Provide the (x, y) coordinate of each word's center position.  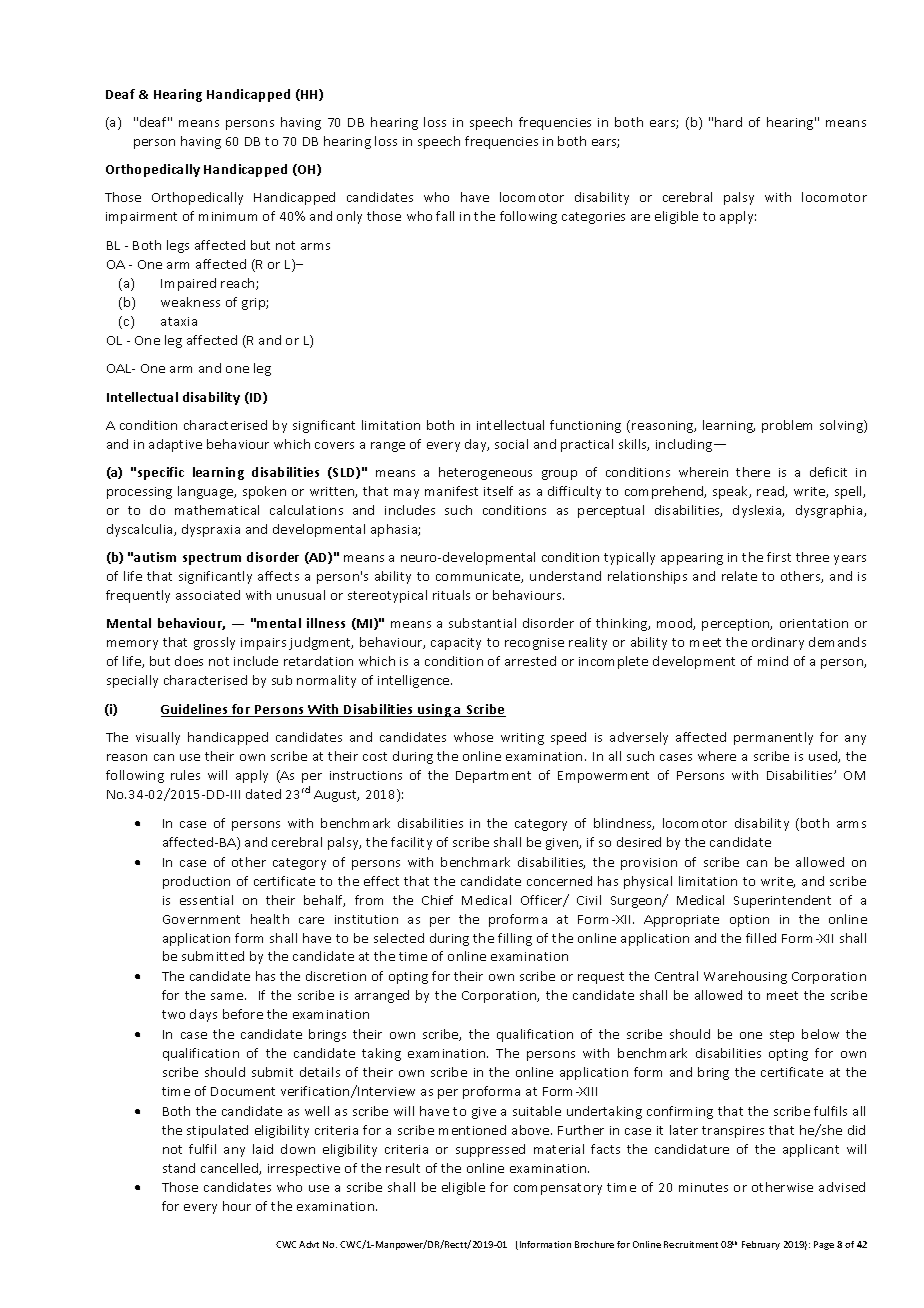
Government (201, 919)
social (511, 444)
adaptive (175, 445)
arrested (530, 661)
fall (445, 216)
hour (237, 1206)
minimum (228, 216)
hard (728, 122)
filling (515, 939)
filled (761, 938)
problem (787, 426)
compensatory (558, 1189)
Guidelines (195, 710)
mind (773, 661)
